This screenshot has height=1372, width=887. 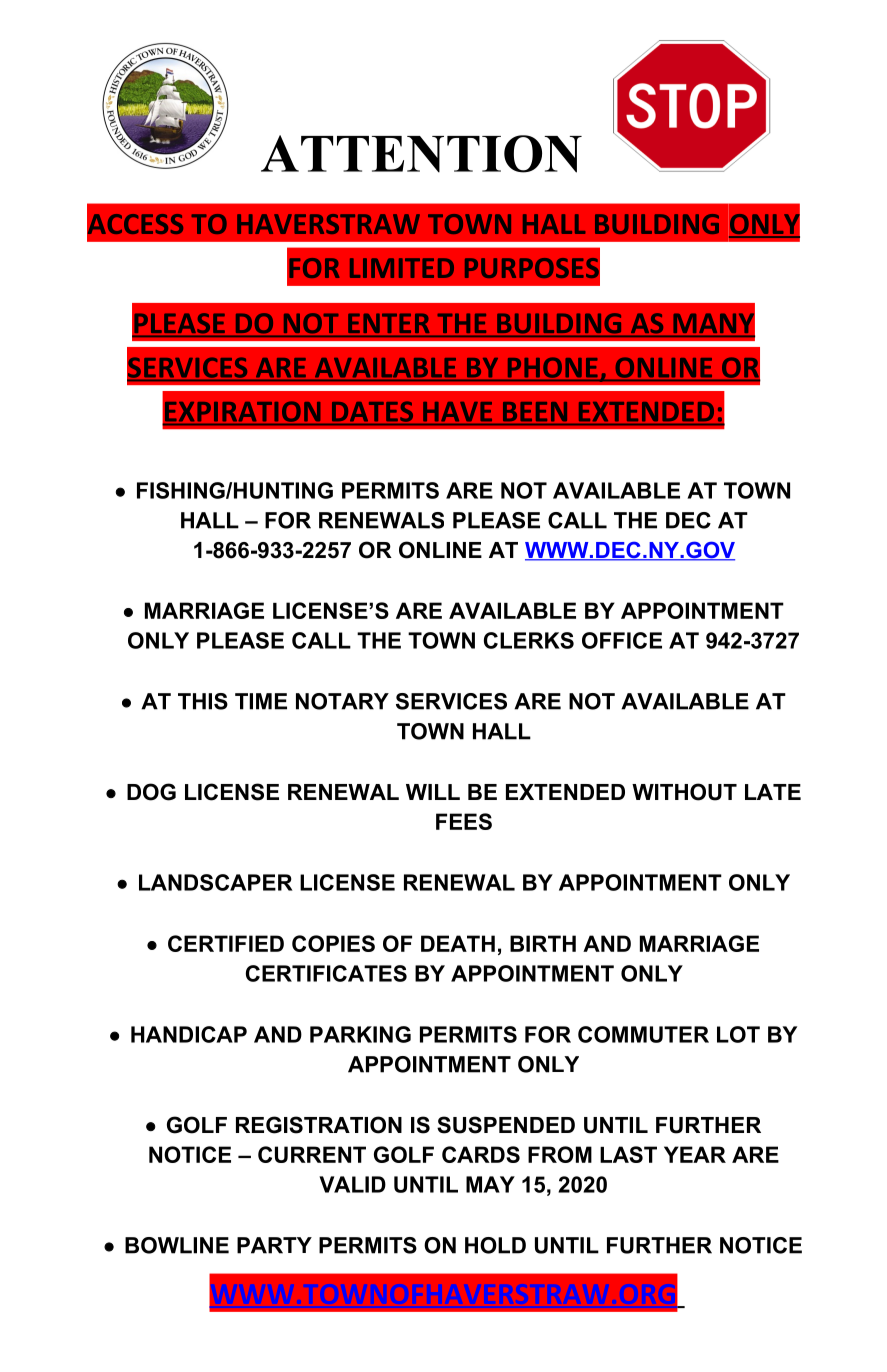 I want to click on CLERKS, so click(x=529, y=640).
